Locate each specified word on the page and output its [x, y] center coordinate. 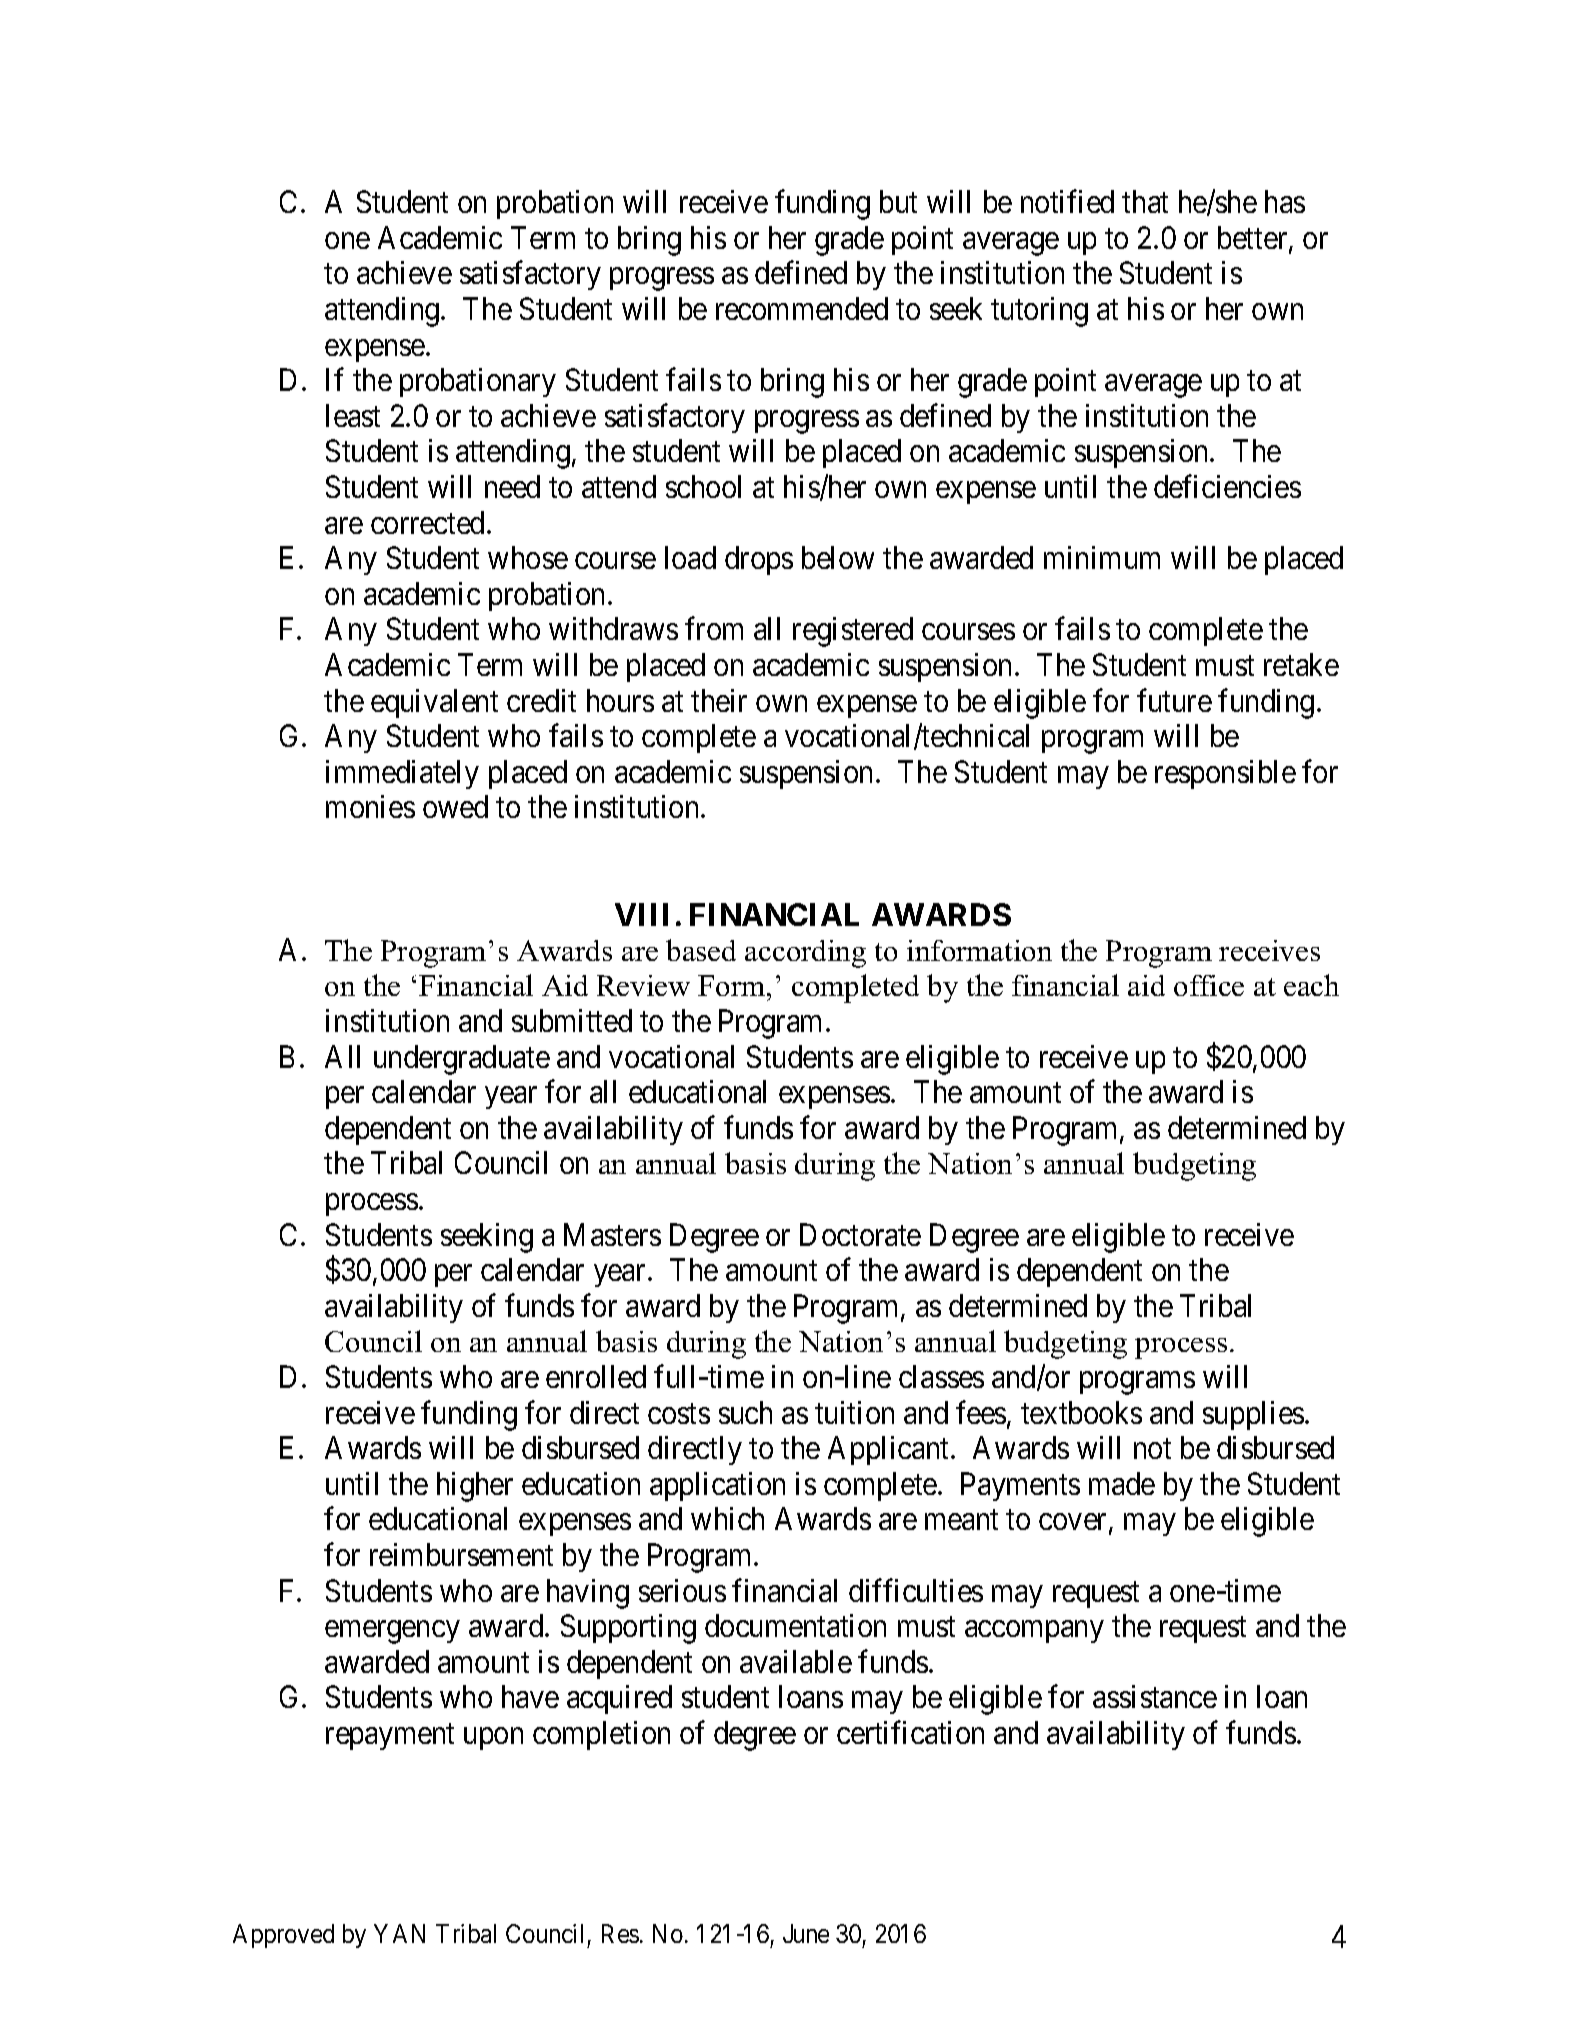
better [1254, 239]
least [353, 415]
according [805, 954]
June [806, 1933]
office [1209, 985]
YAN [399, 1933]
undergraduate [462, 1060]
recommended [802, 308]
